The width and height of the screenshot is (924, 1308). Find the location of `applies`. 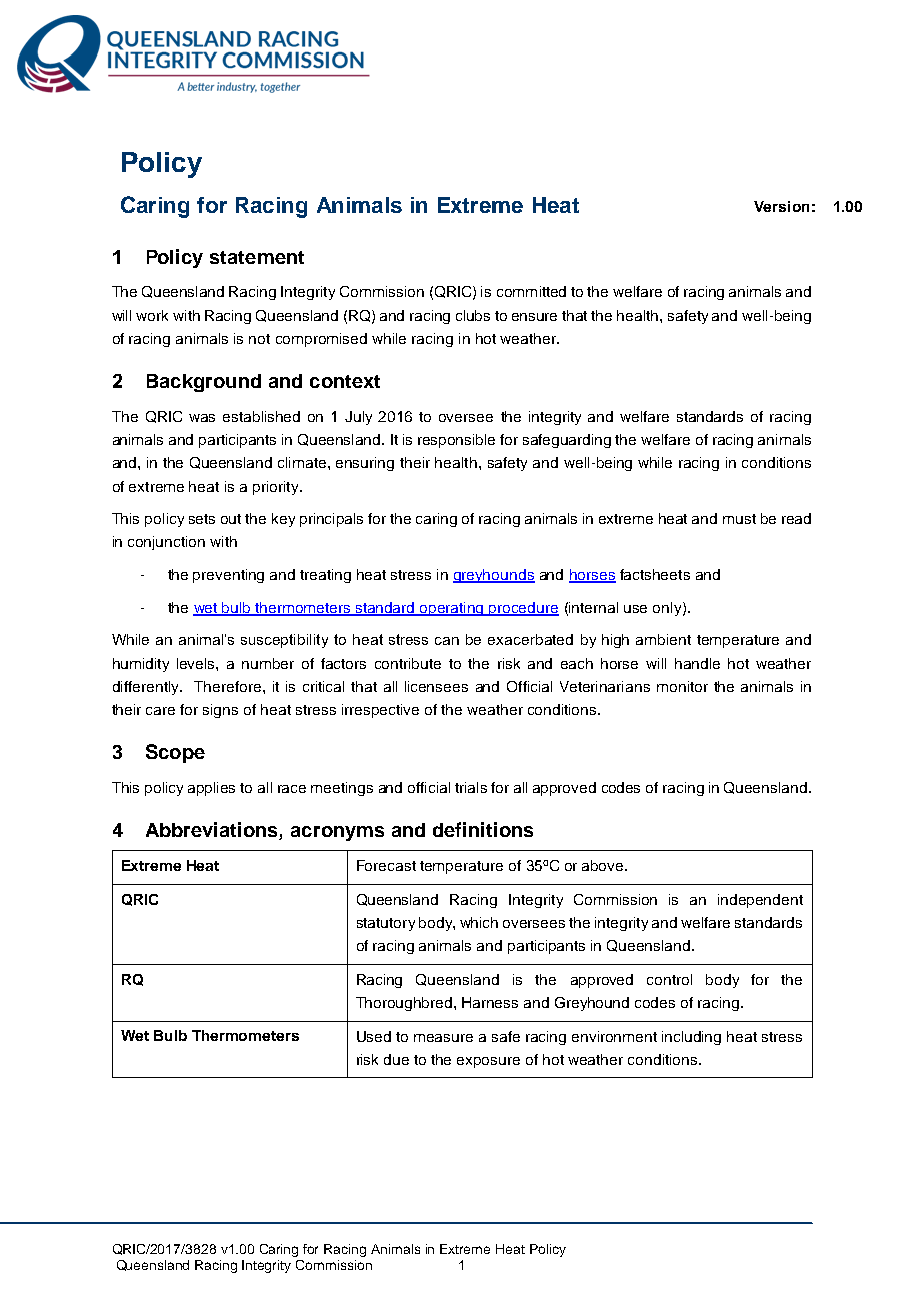

applies is located at coordinates (211, 789).
